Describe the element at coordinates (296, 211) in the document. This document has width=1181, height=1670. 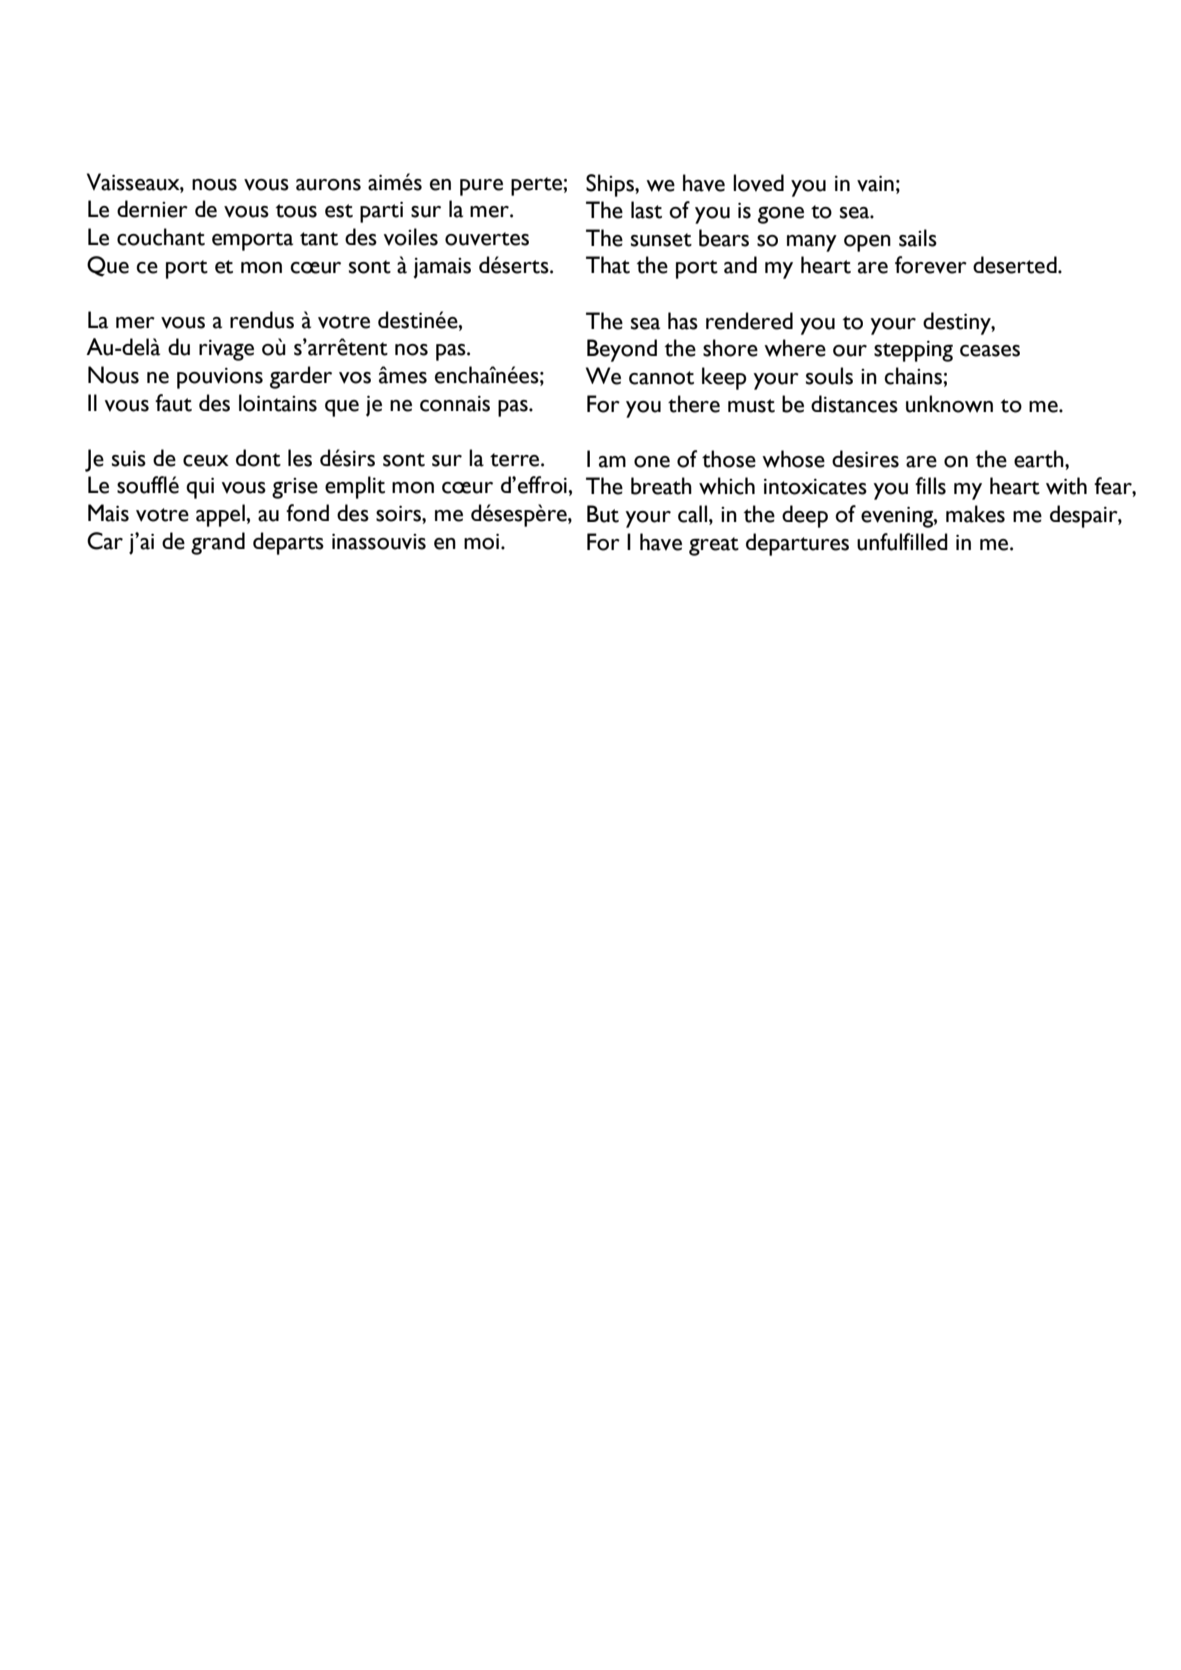
I see `tous` at that location.
